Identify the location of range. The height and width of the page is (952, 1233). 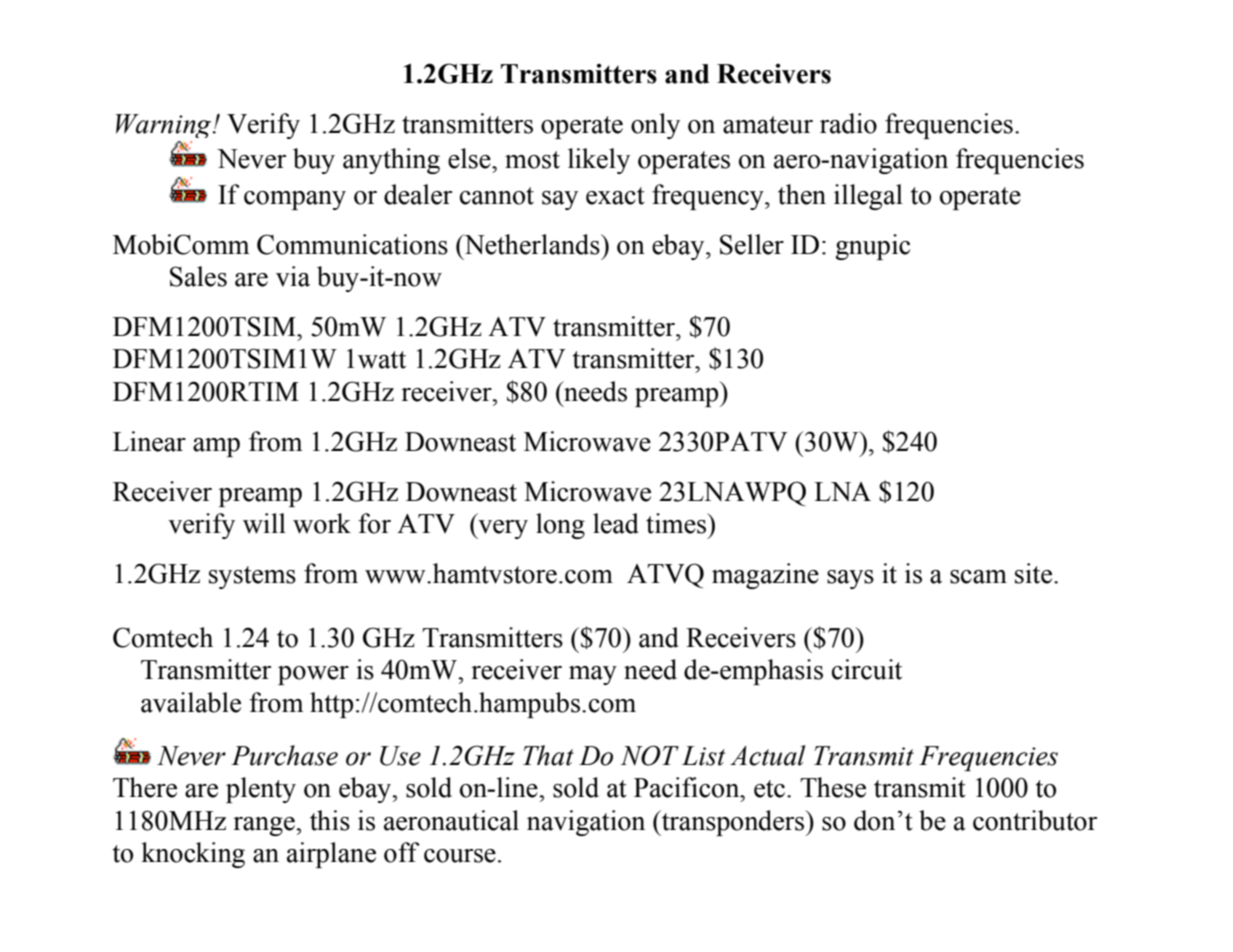
(265, 826).
